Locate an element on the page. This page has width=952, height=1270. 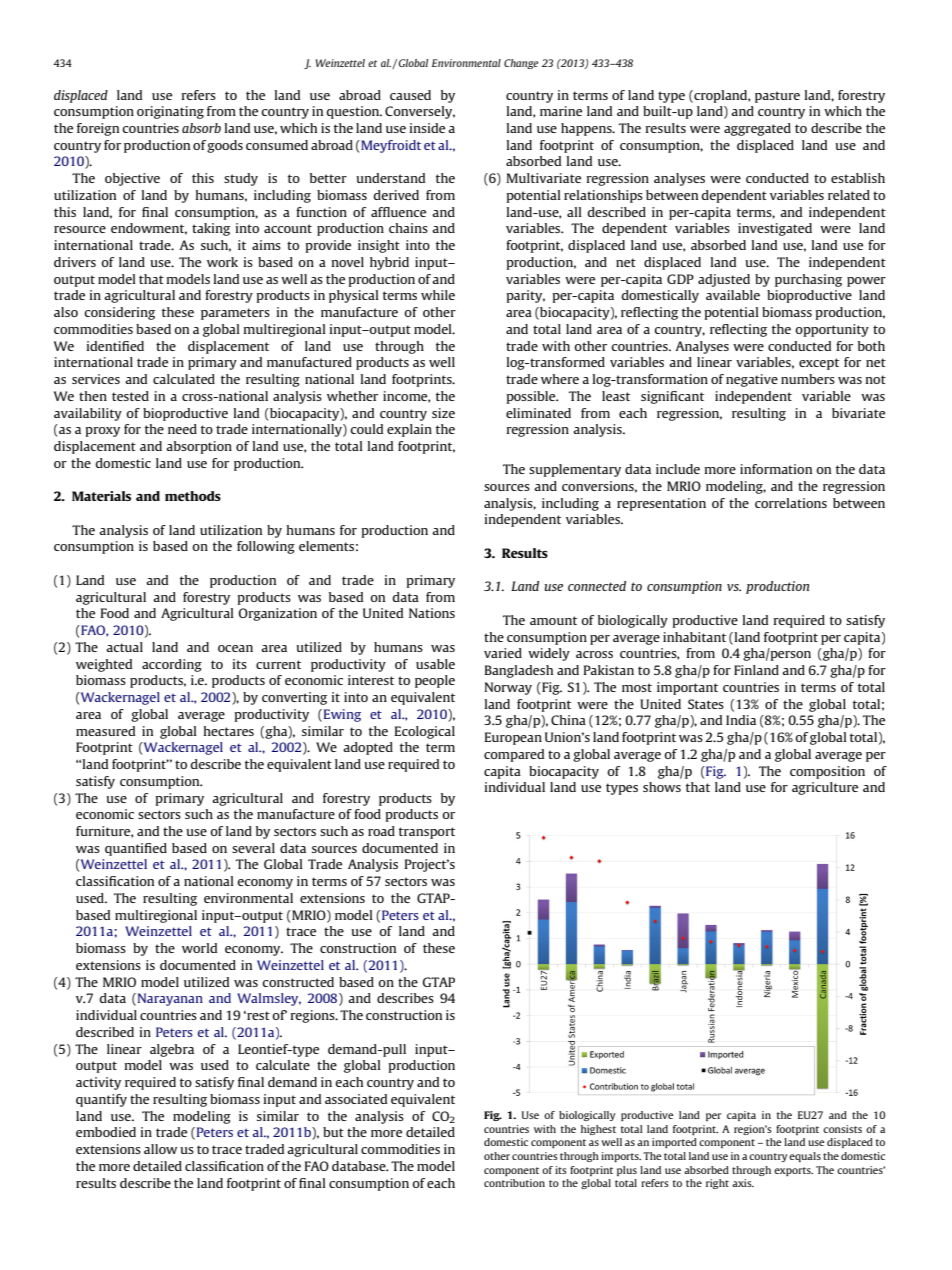
inhabitant is located at coordinates (694, 637).
